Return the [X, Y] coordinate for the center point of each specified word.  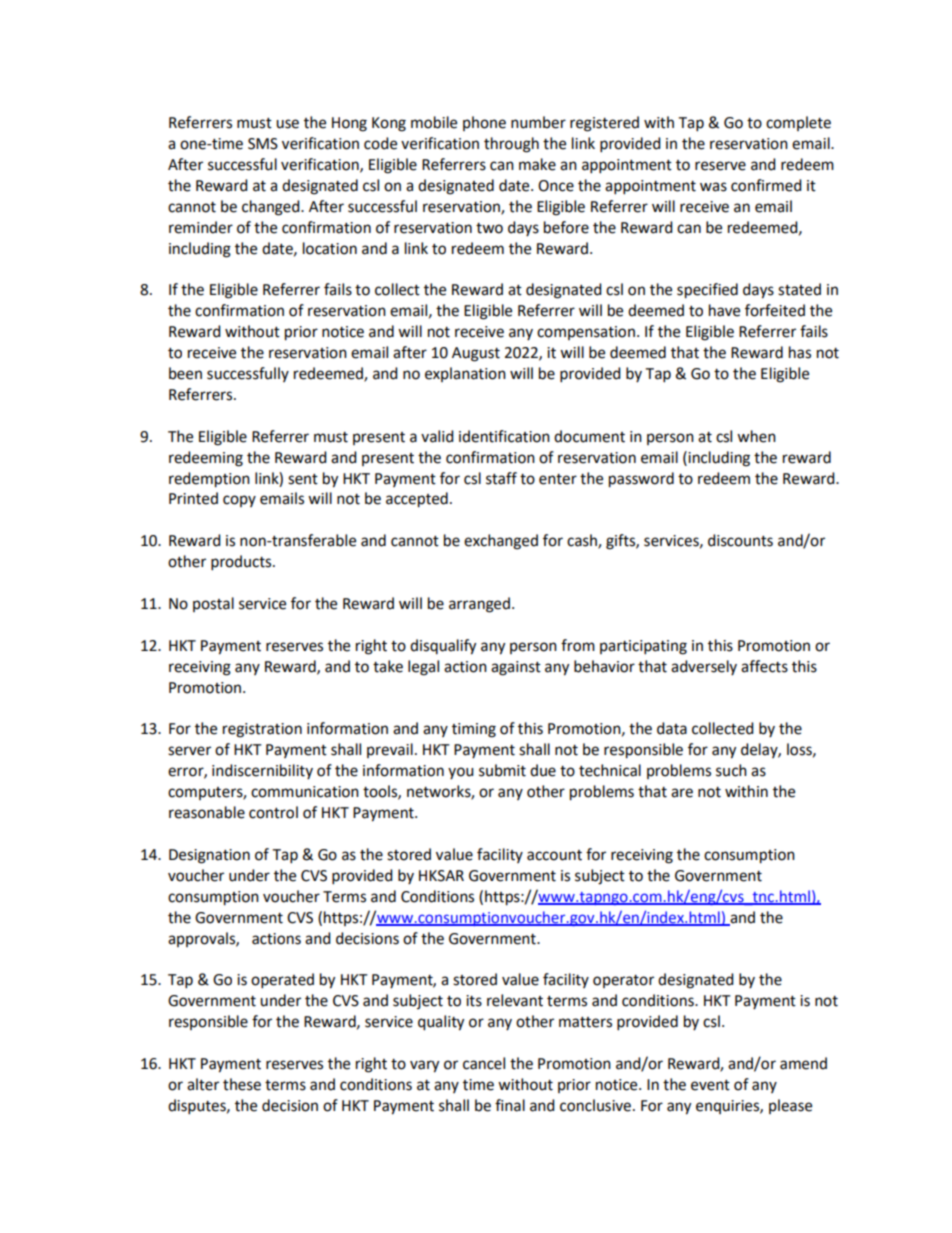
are [682, 793]
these [242, 1084]
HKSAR [441, 876]
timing [474, 730]
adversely [704, 667]
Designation [209, 856]
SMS [263, 144]
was [713, 187]
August [476, 354]
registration [262, 730]
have [724, 310]
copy [239, 501]
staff [501, 478]
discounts [740, 540]
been [185, 373]
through [511, 145]
